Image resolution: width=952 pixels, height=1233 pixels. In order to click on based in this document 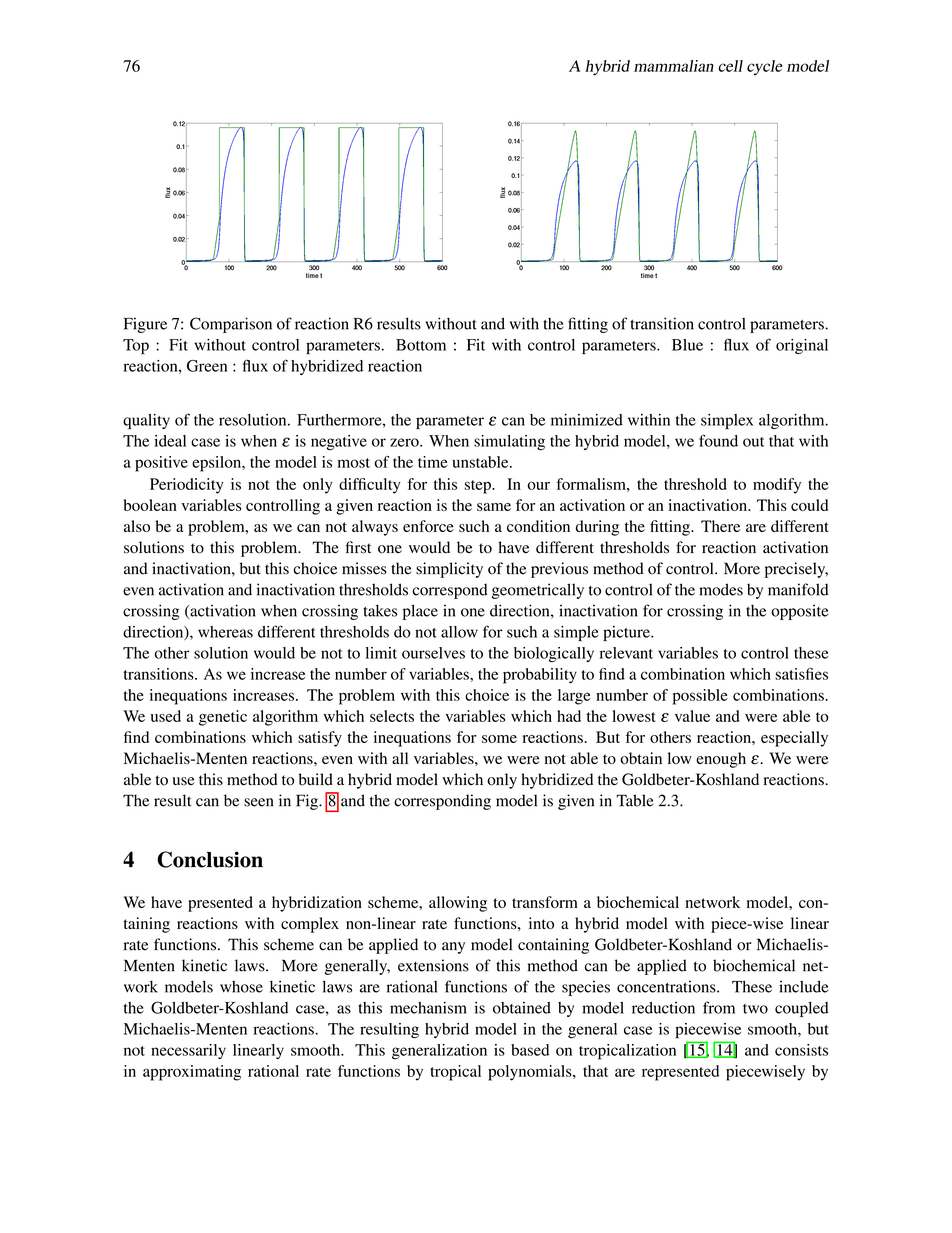, I will do `click(530, 1050)`.
